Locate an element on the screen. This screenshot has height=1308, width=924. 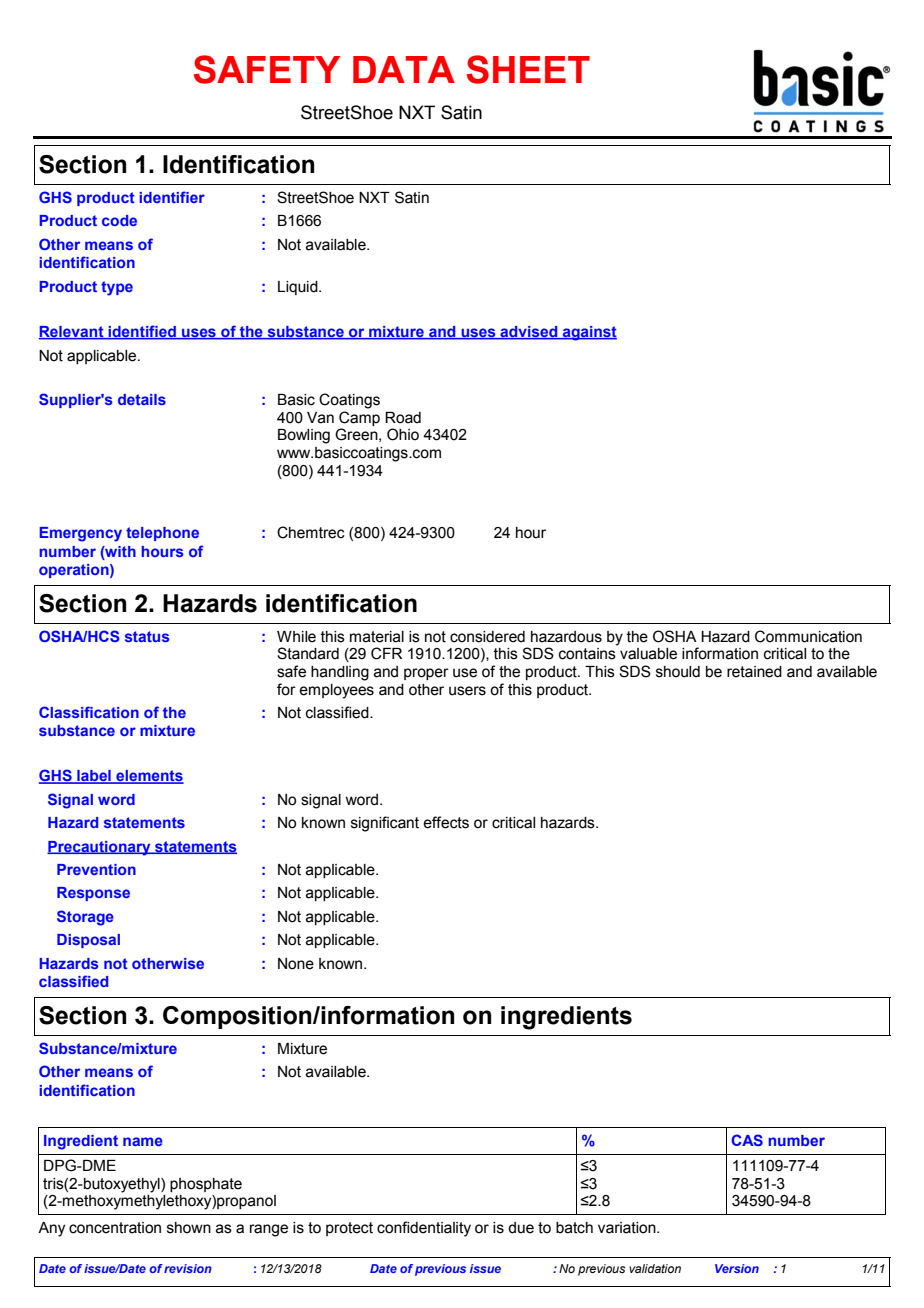
SHEET is located at coordinates (528, 69).
